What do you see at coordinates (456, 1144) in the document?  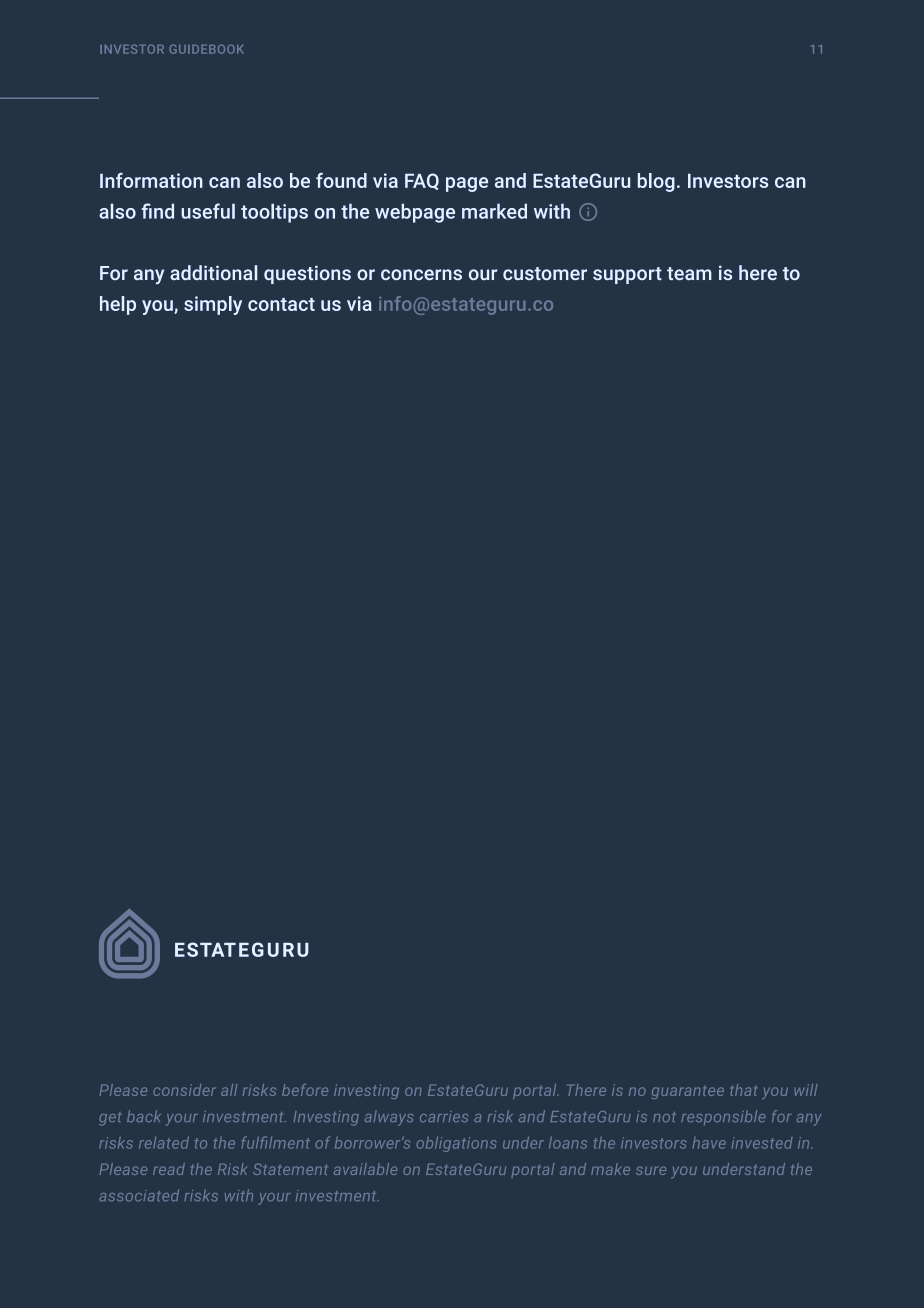 I see `obligations` at bounding box center [456, 1144].
